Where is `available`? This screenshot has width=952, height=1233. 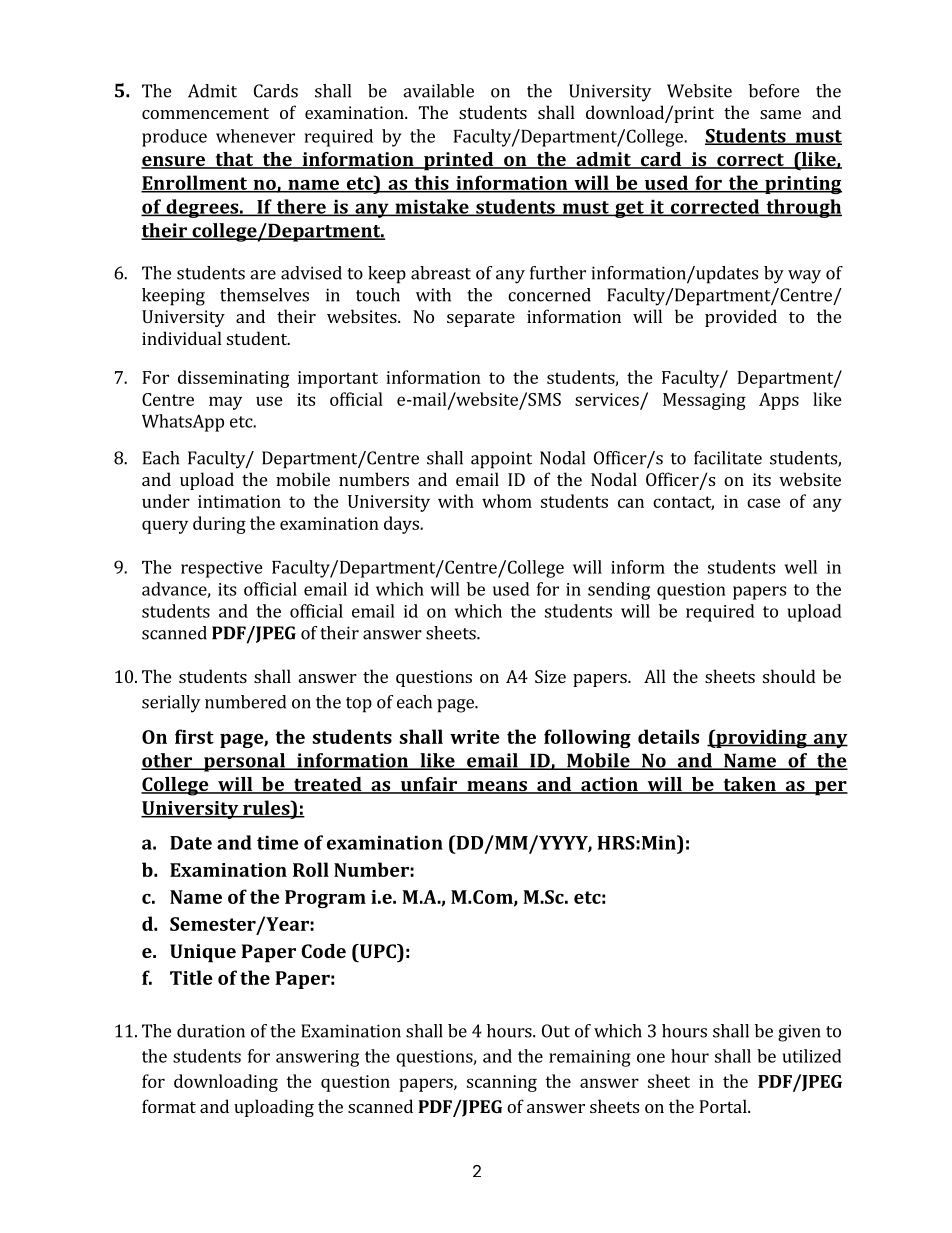
available is located at coordinates (438, 91).
